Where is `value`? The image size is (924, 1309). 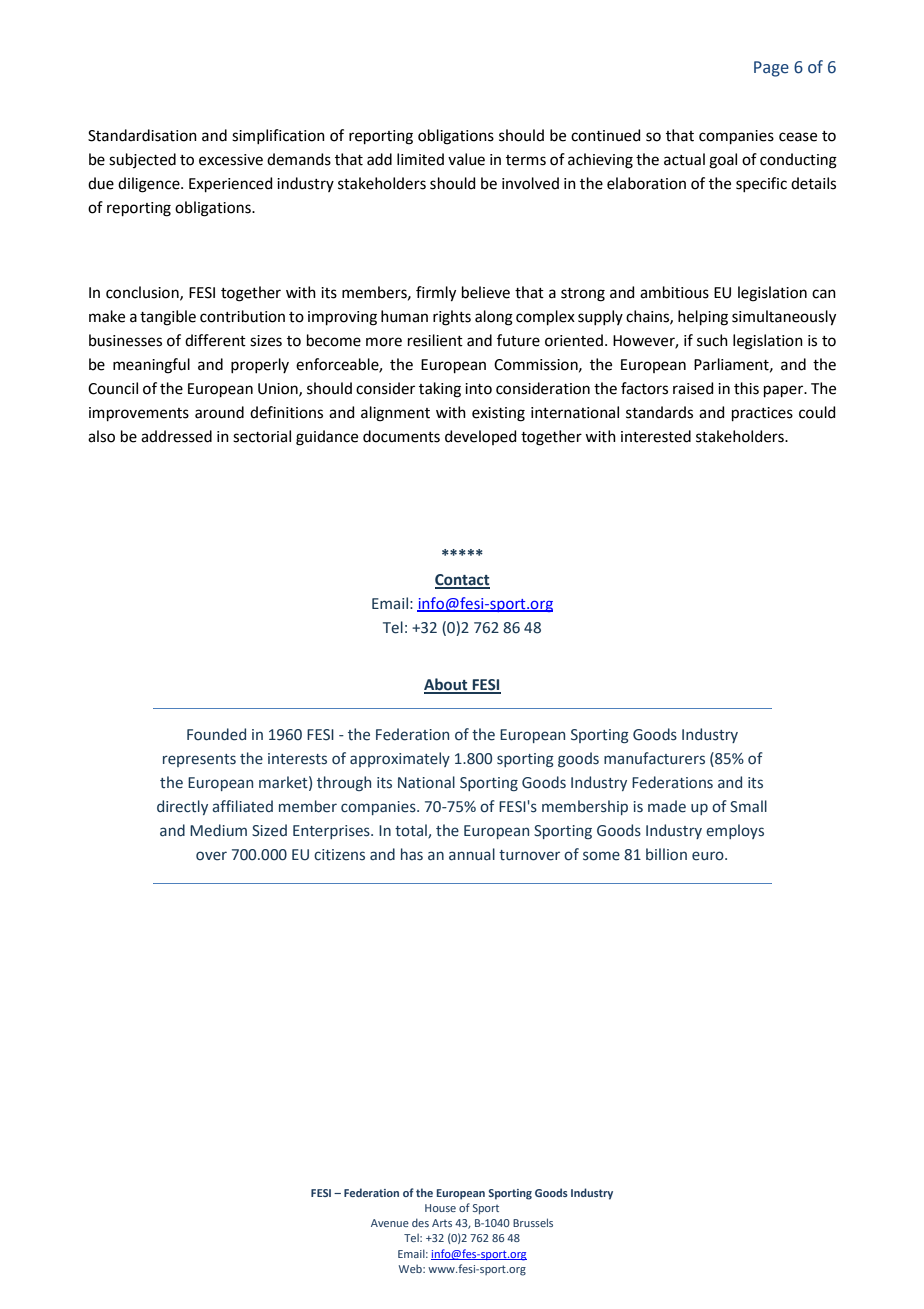
value is located at coordinates (466, 159).
